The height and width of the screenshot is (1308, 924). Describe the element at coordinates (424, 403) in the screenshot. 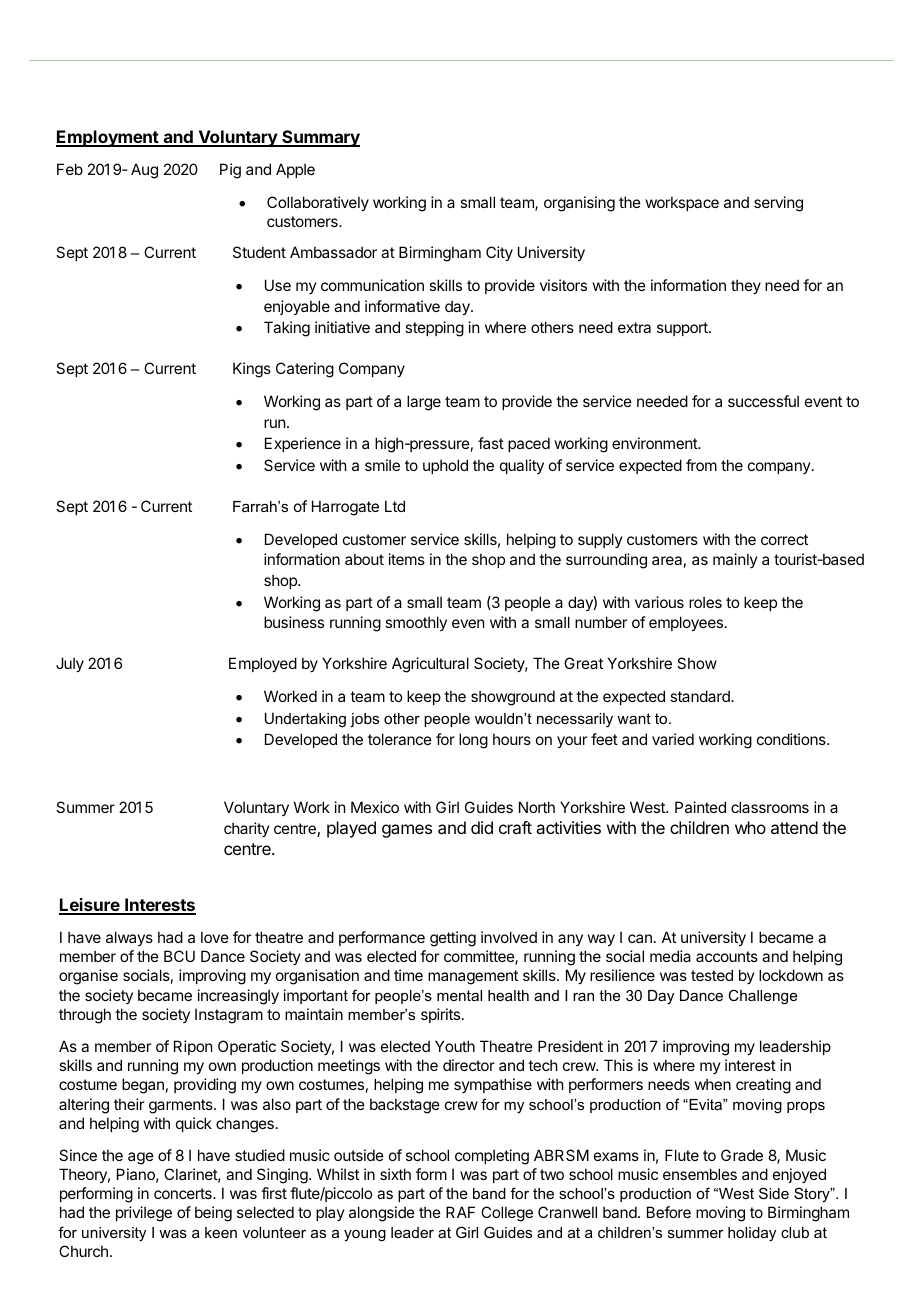

I see `large` at that location.
